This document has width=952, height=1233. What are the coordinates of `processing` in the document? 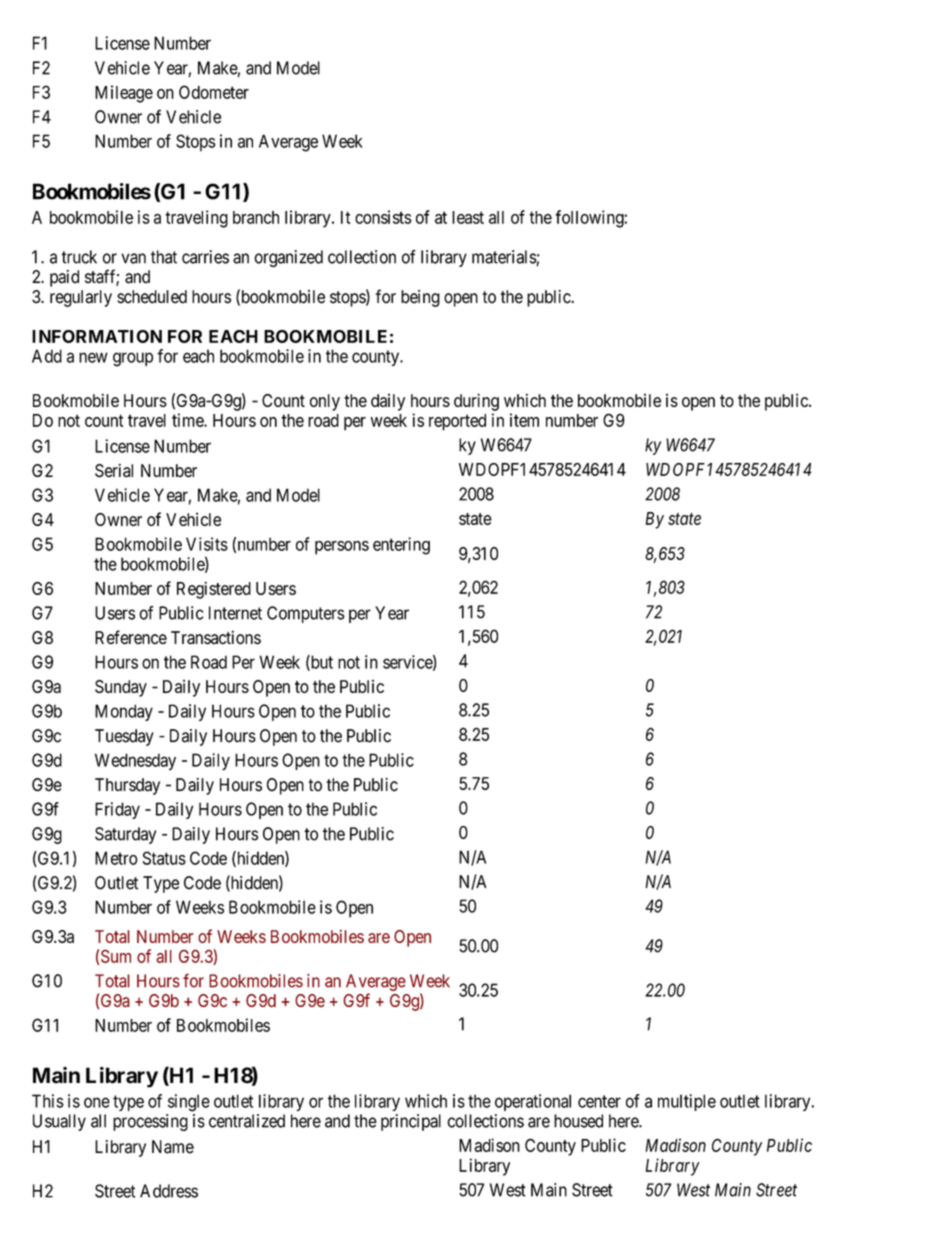 It's located at (150, 1122).
